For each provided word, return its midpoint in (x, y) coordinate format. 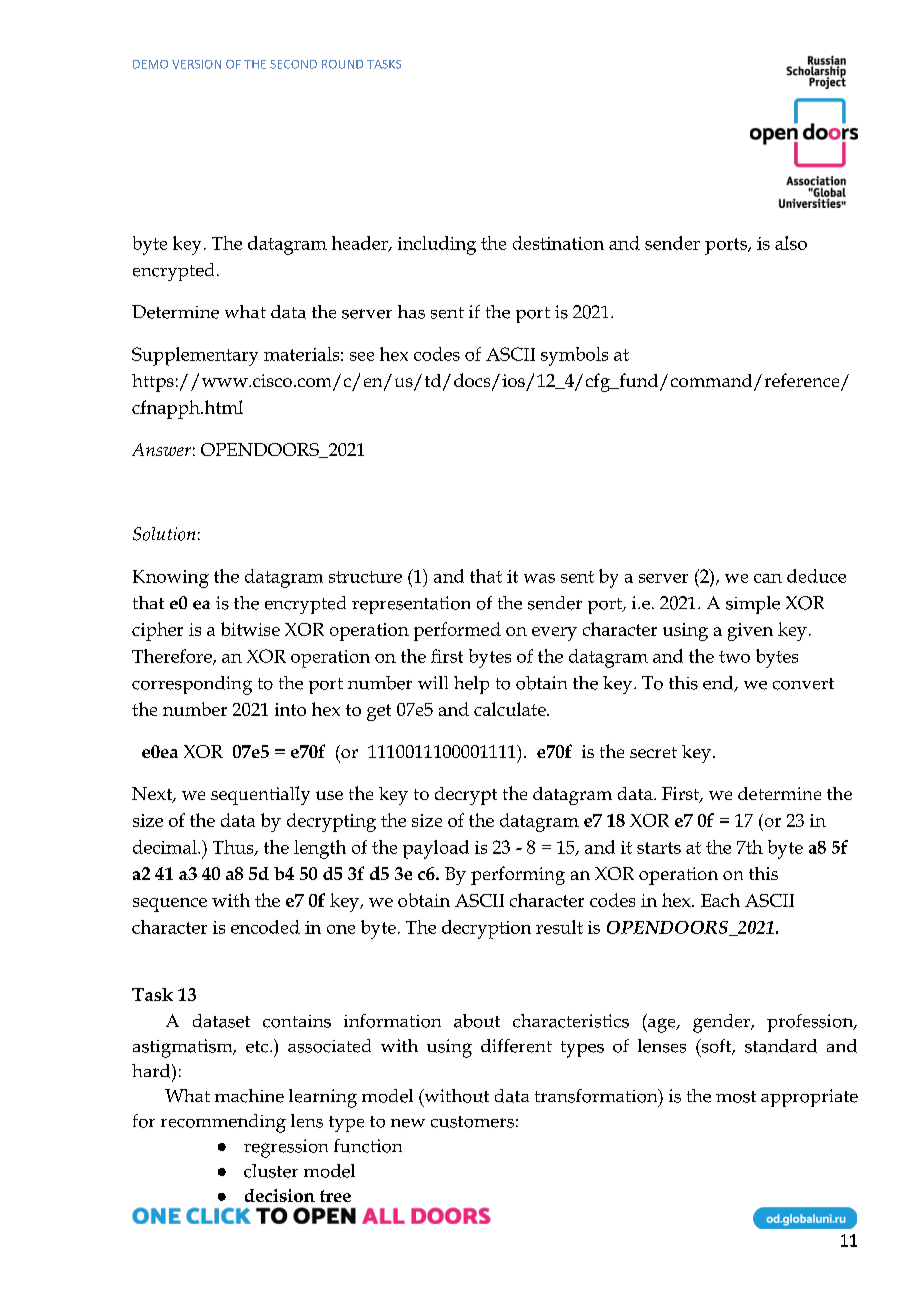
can (768, 578)
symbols (574, 356)
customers (472, 1122)
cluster (271, 1171)
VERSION (196, 64)
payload (436, 849)
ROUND (342, 64)
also (791, 243)
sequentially (260, 795)
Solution (164, 534)
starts (659, 848)
